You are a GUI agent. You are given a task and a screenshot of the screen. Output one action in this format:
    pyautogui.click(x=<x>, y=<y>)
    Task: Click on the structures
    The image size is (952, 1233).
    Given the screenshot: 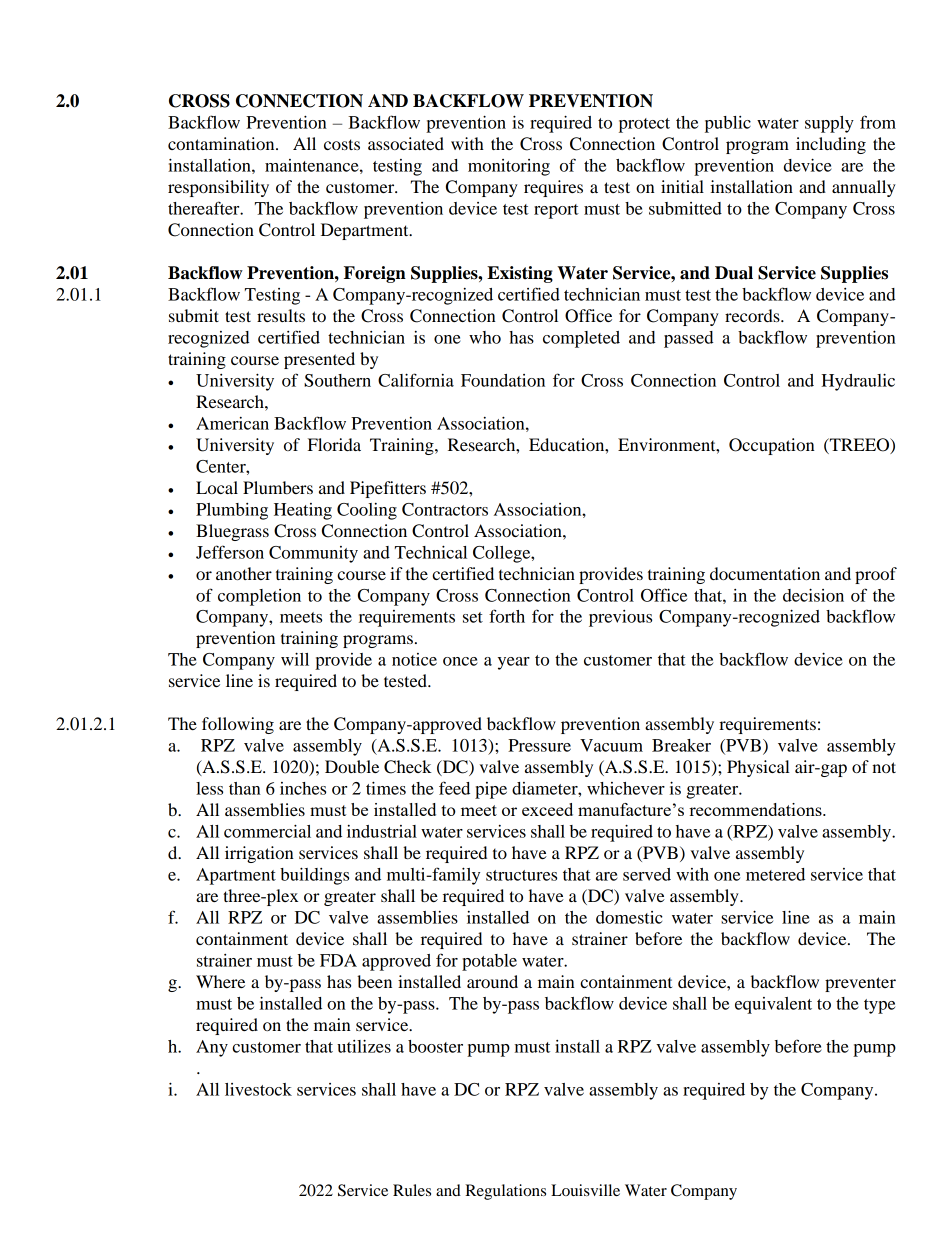 What is the action you would take?
    pyautogui.click(x=521, y=875)
